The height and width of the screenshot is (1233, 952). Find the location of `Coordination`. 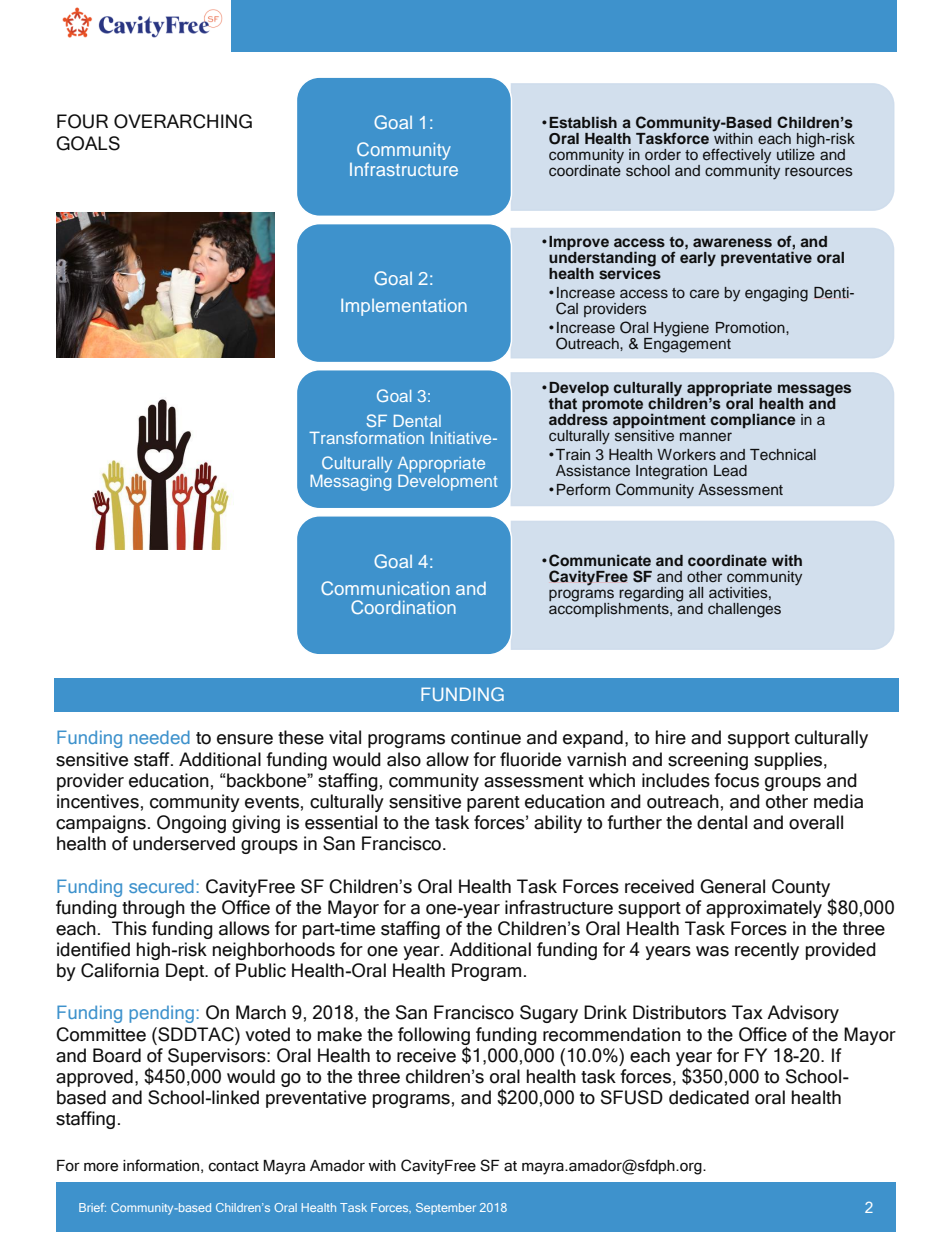

Coordination is located at coordinates (403, 607).
